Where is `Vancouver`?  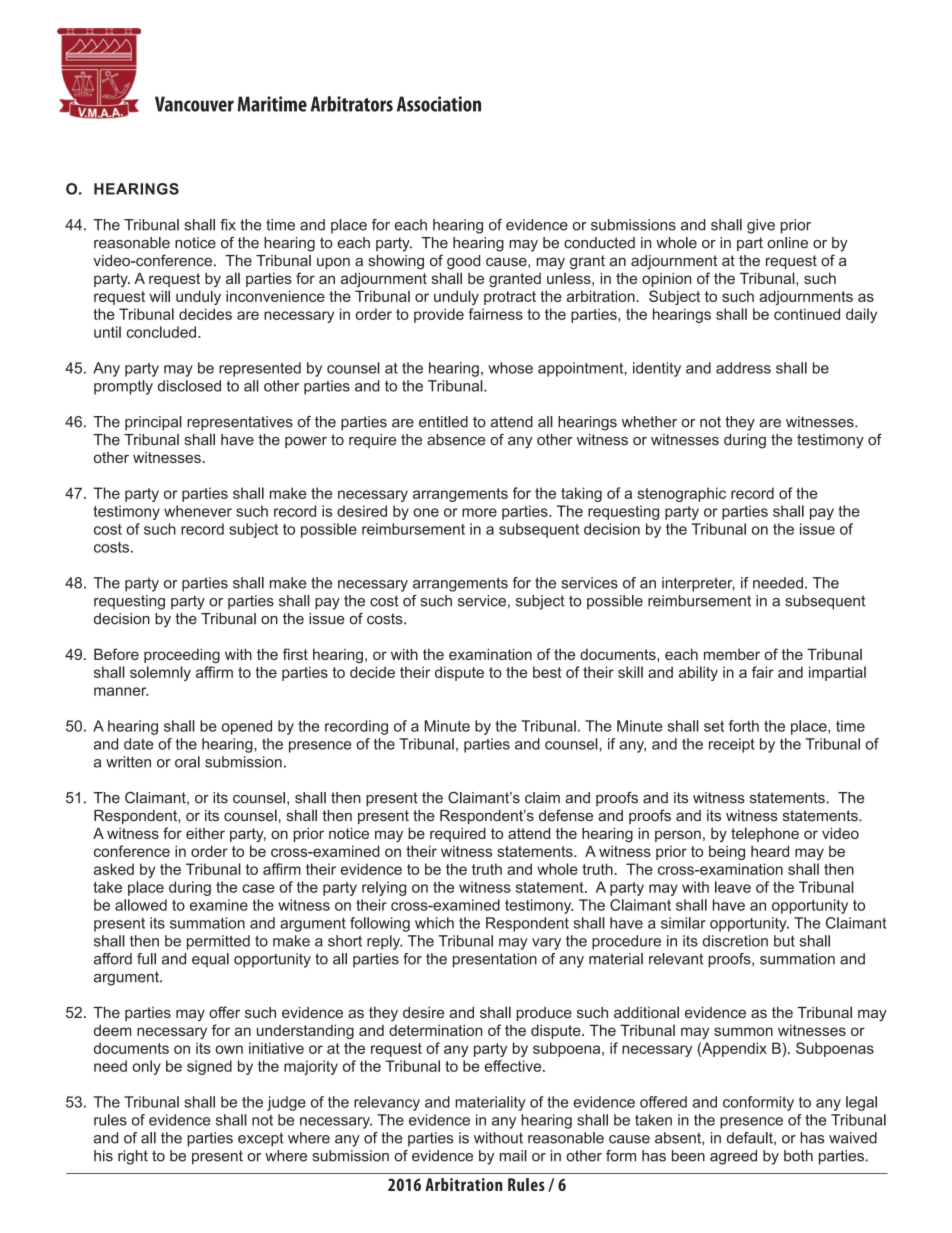 Vancouver is located at coordinates (194, 104).
